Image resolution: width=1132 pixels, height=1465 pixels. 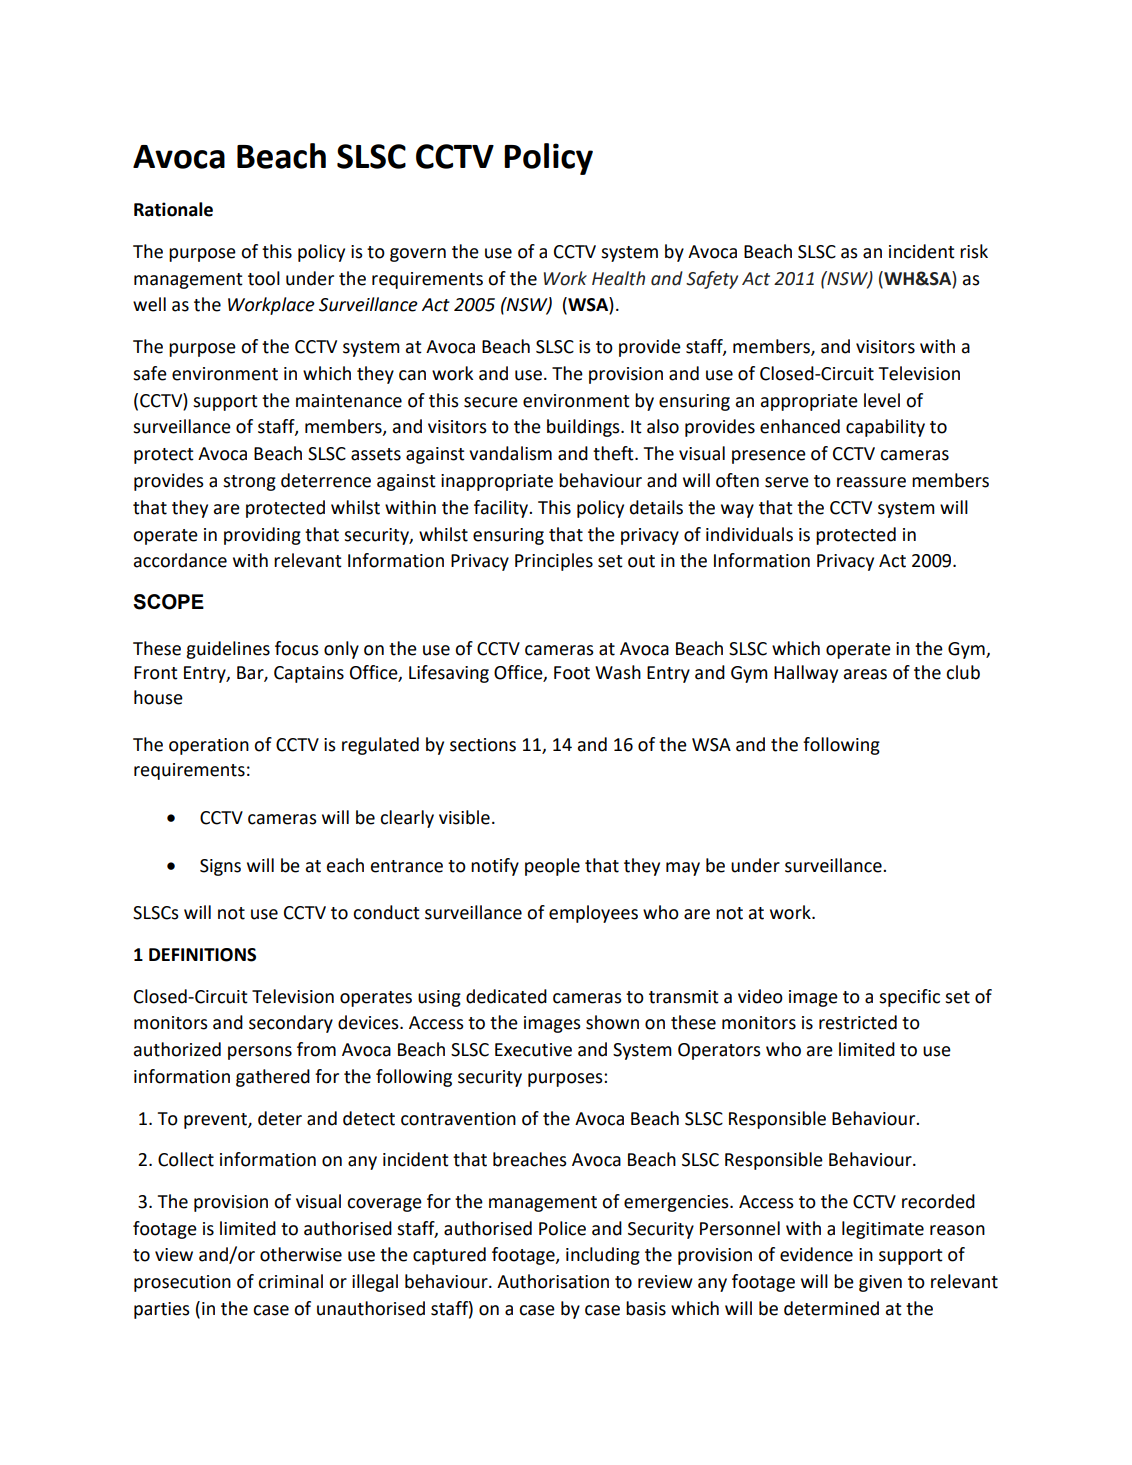 What do you see at coordinates (618, 278) in the screenshot?
I see `Health` at bounding box center [618, 278].
